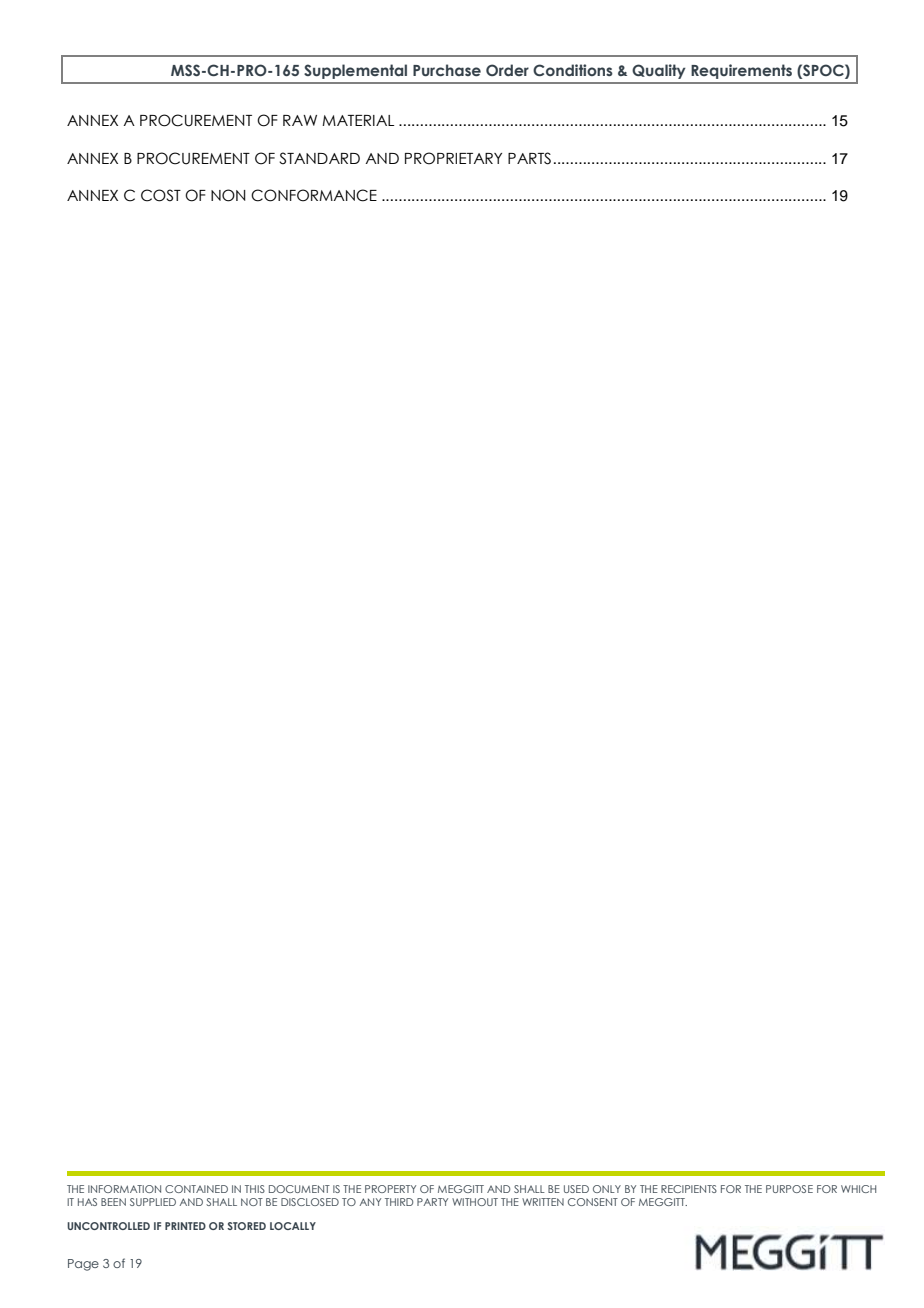 This image has width=924, height=1308. Describe the element at coordinates (689, 1189) in the image. I see `RECIPIENTS` at that location.
